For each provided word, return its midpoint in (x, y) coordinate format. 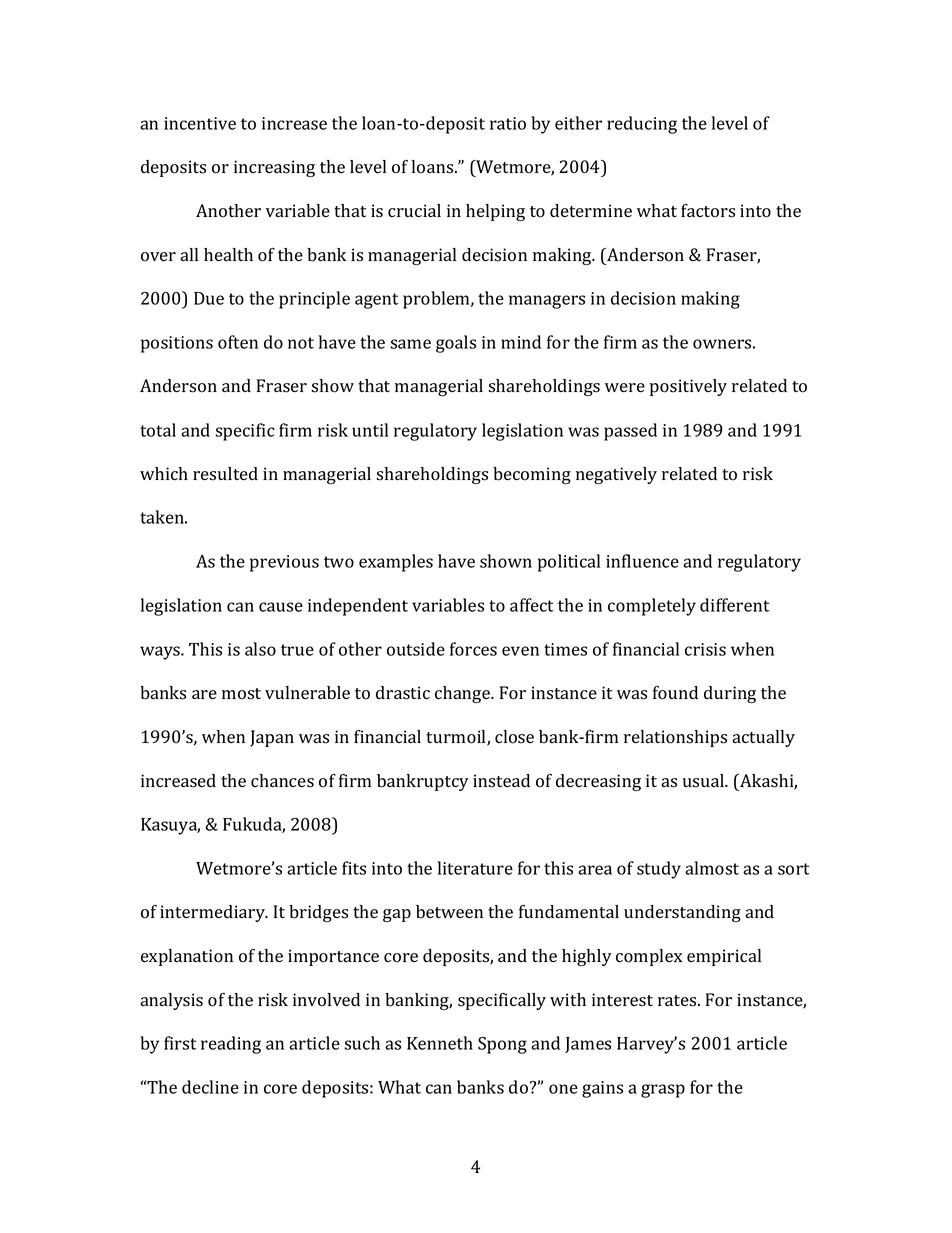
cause (281, 607)
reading (231, 1045)
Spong (502, 1045)
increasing (274, 168)
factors (708, 211)
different (735, 605)
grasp (663, 1091)
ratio (508, 123)
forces (473, 649)
